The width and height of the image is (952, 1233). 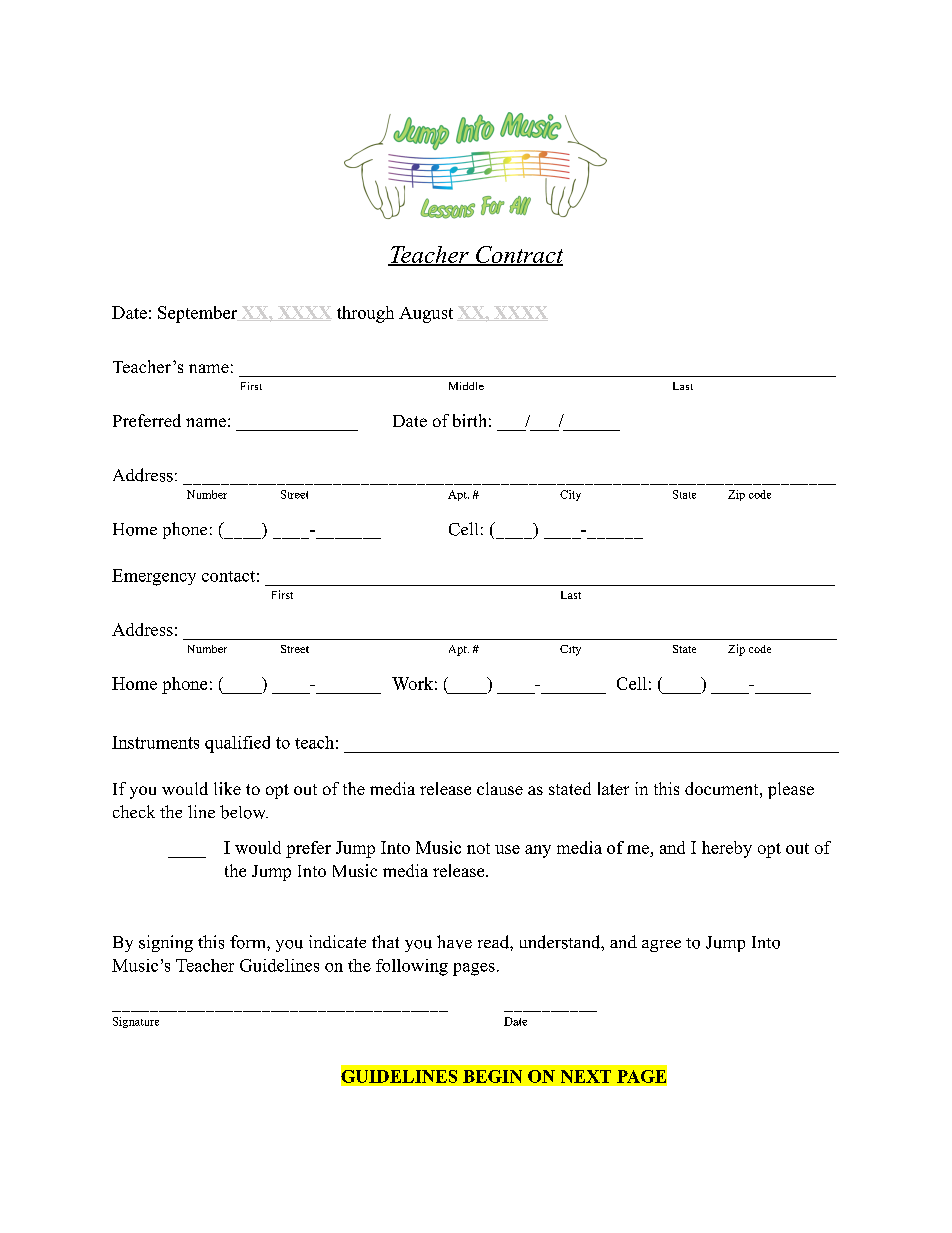 What do you see at coordinates (198, 314) in the image?
I see `September` at bounding box center [198, 314].
